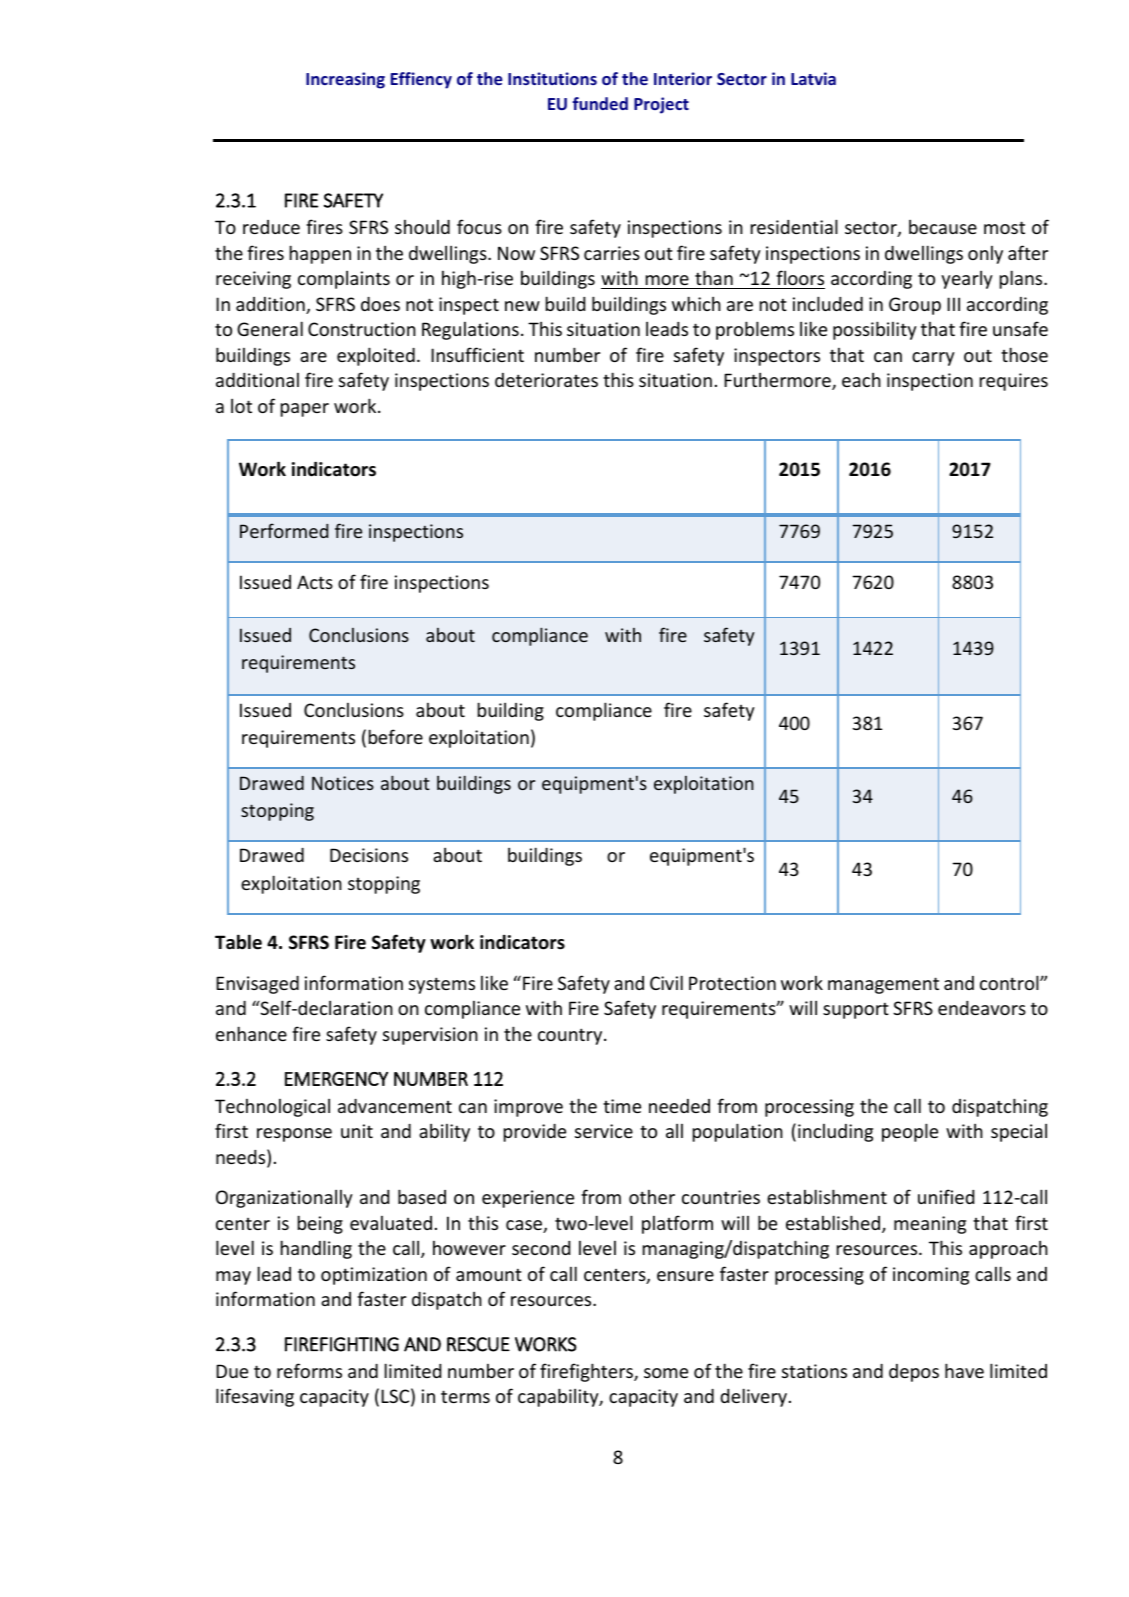  Describe the element at coordinates (813, 78) in the image. I see `Latvia` at that location.
